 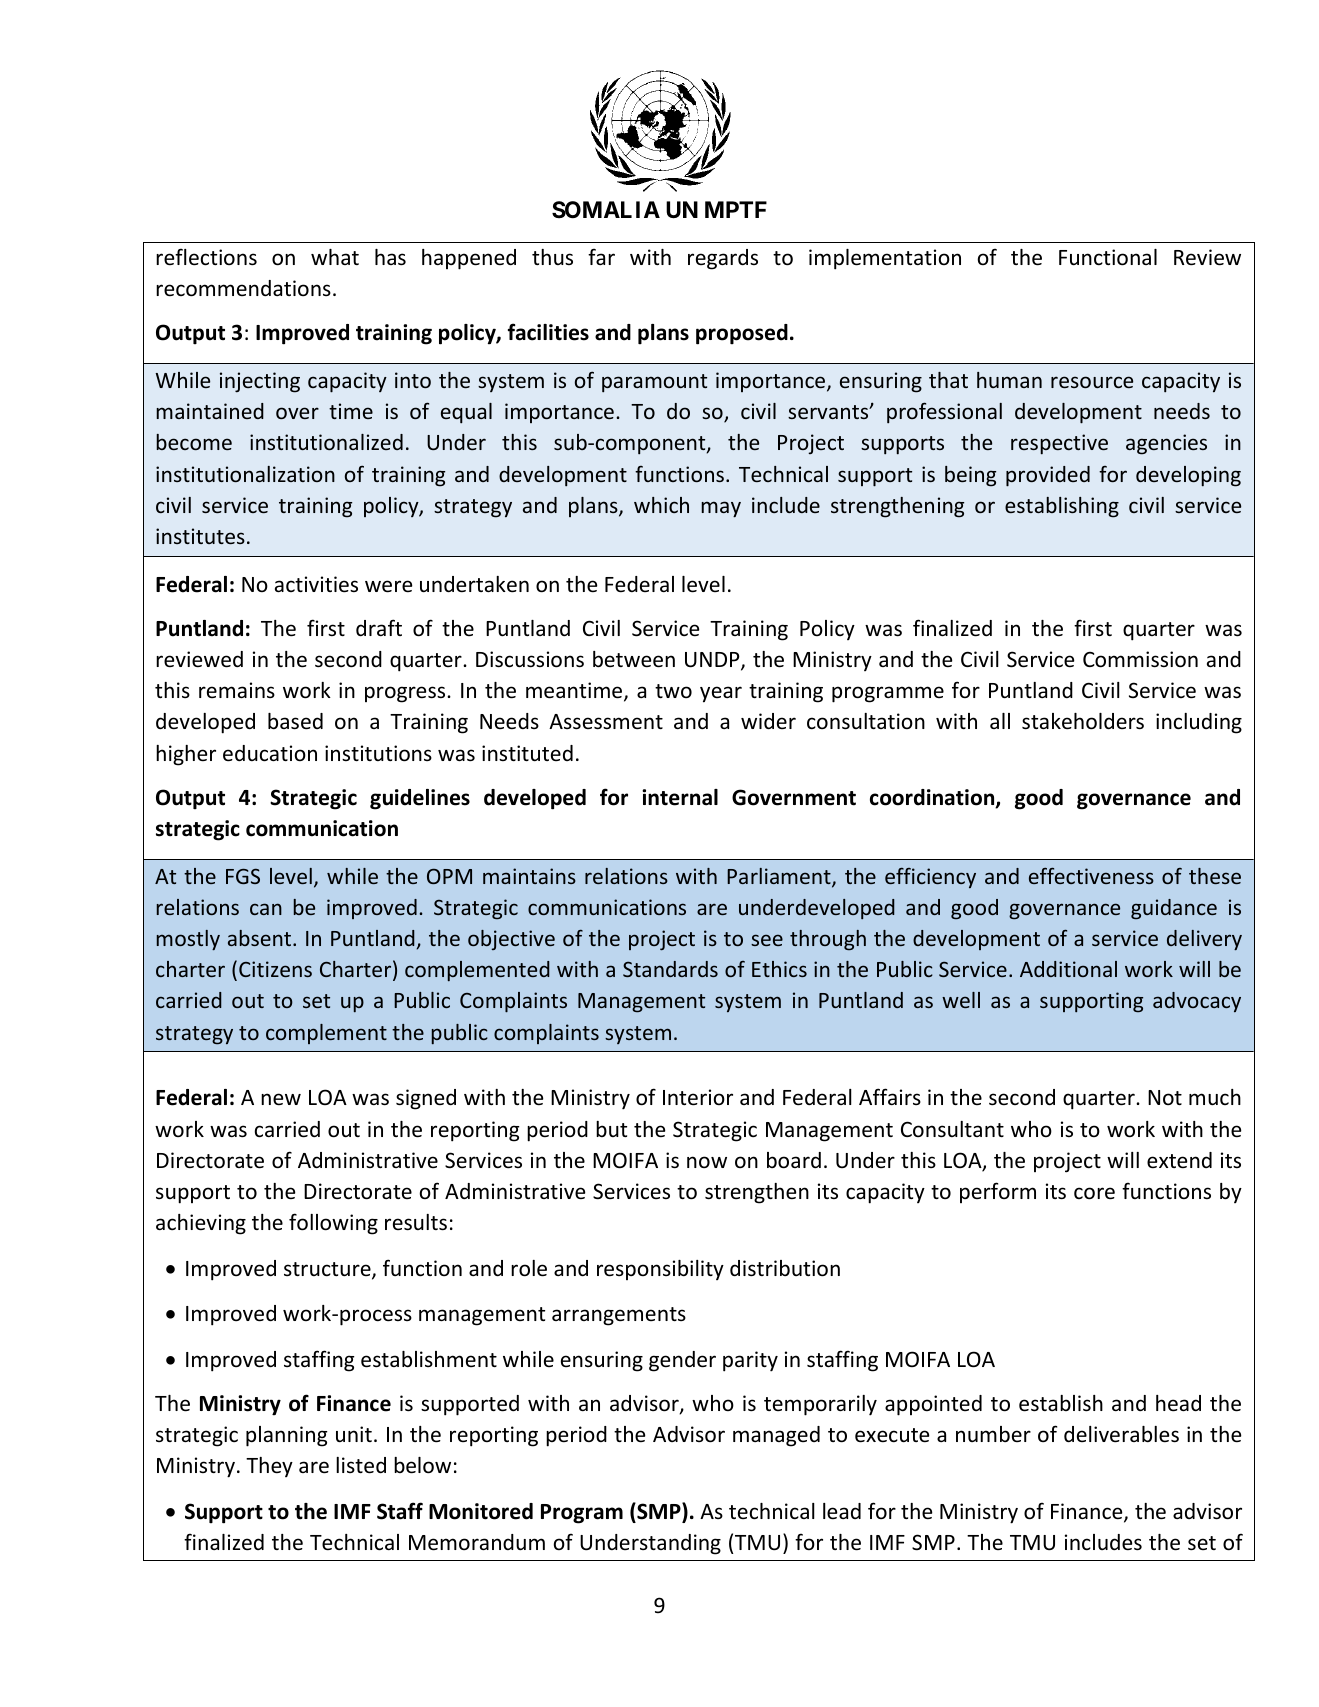 What do you see at coordinates (269, 1467) in the page?
I see `They` at bounding box center [269, 1467].
